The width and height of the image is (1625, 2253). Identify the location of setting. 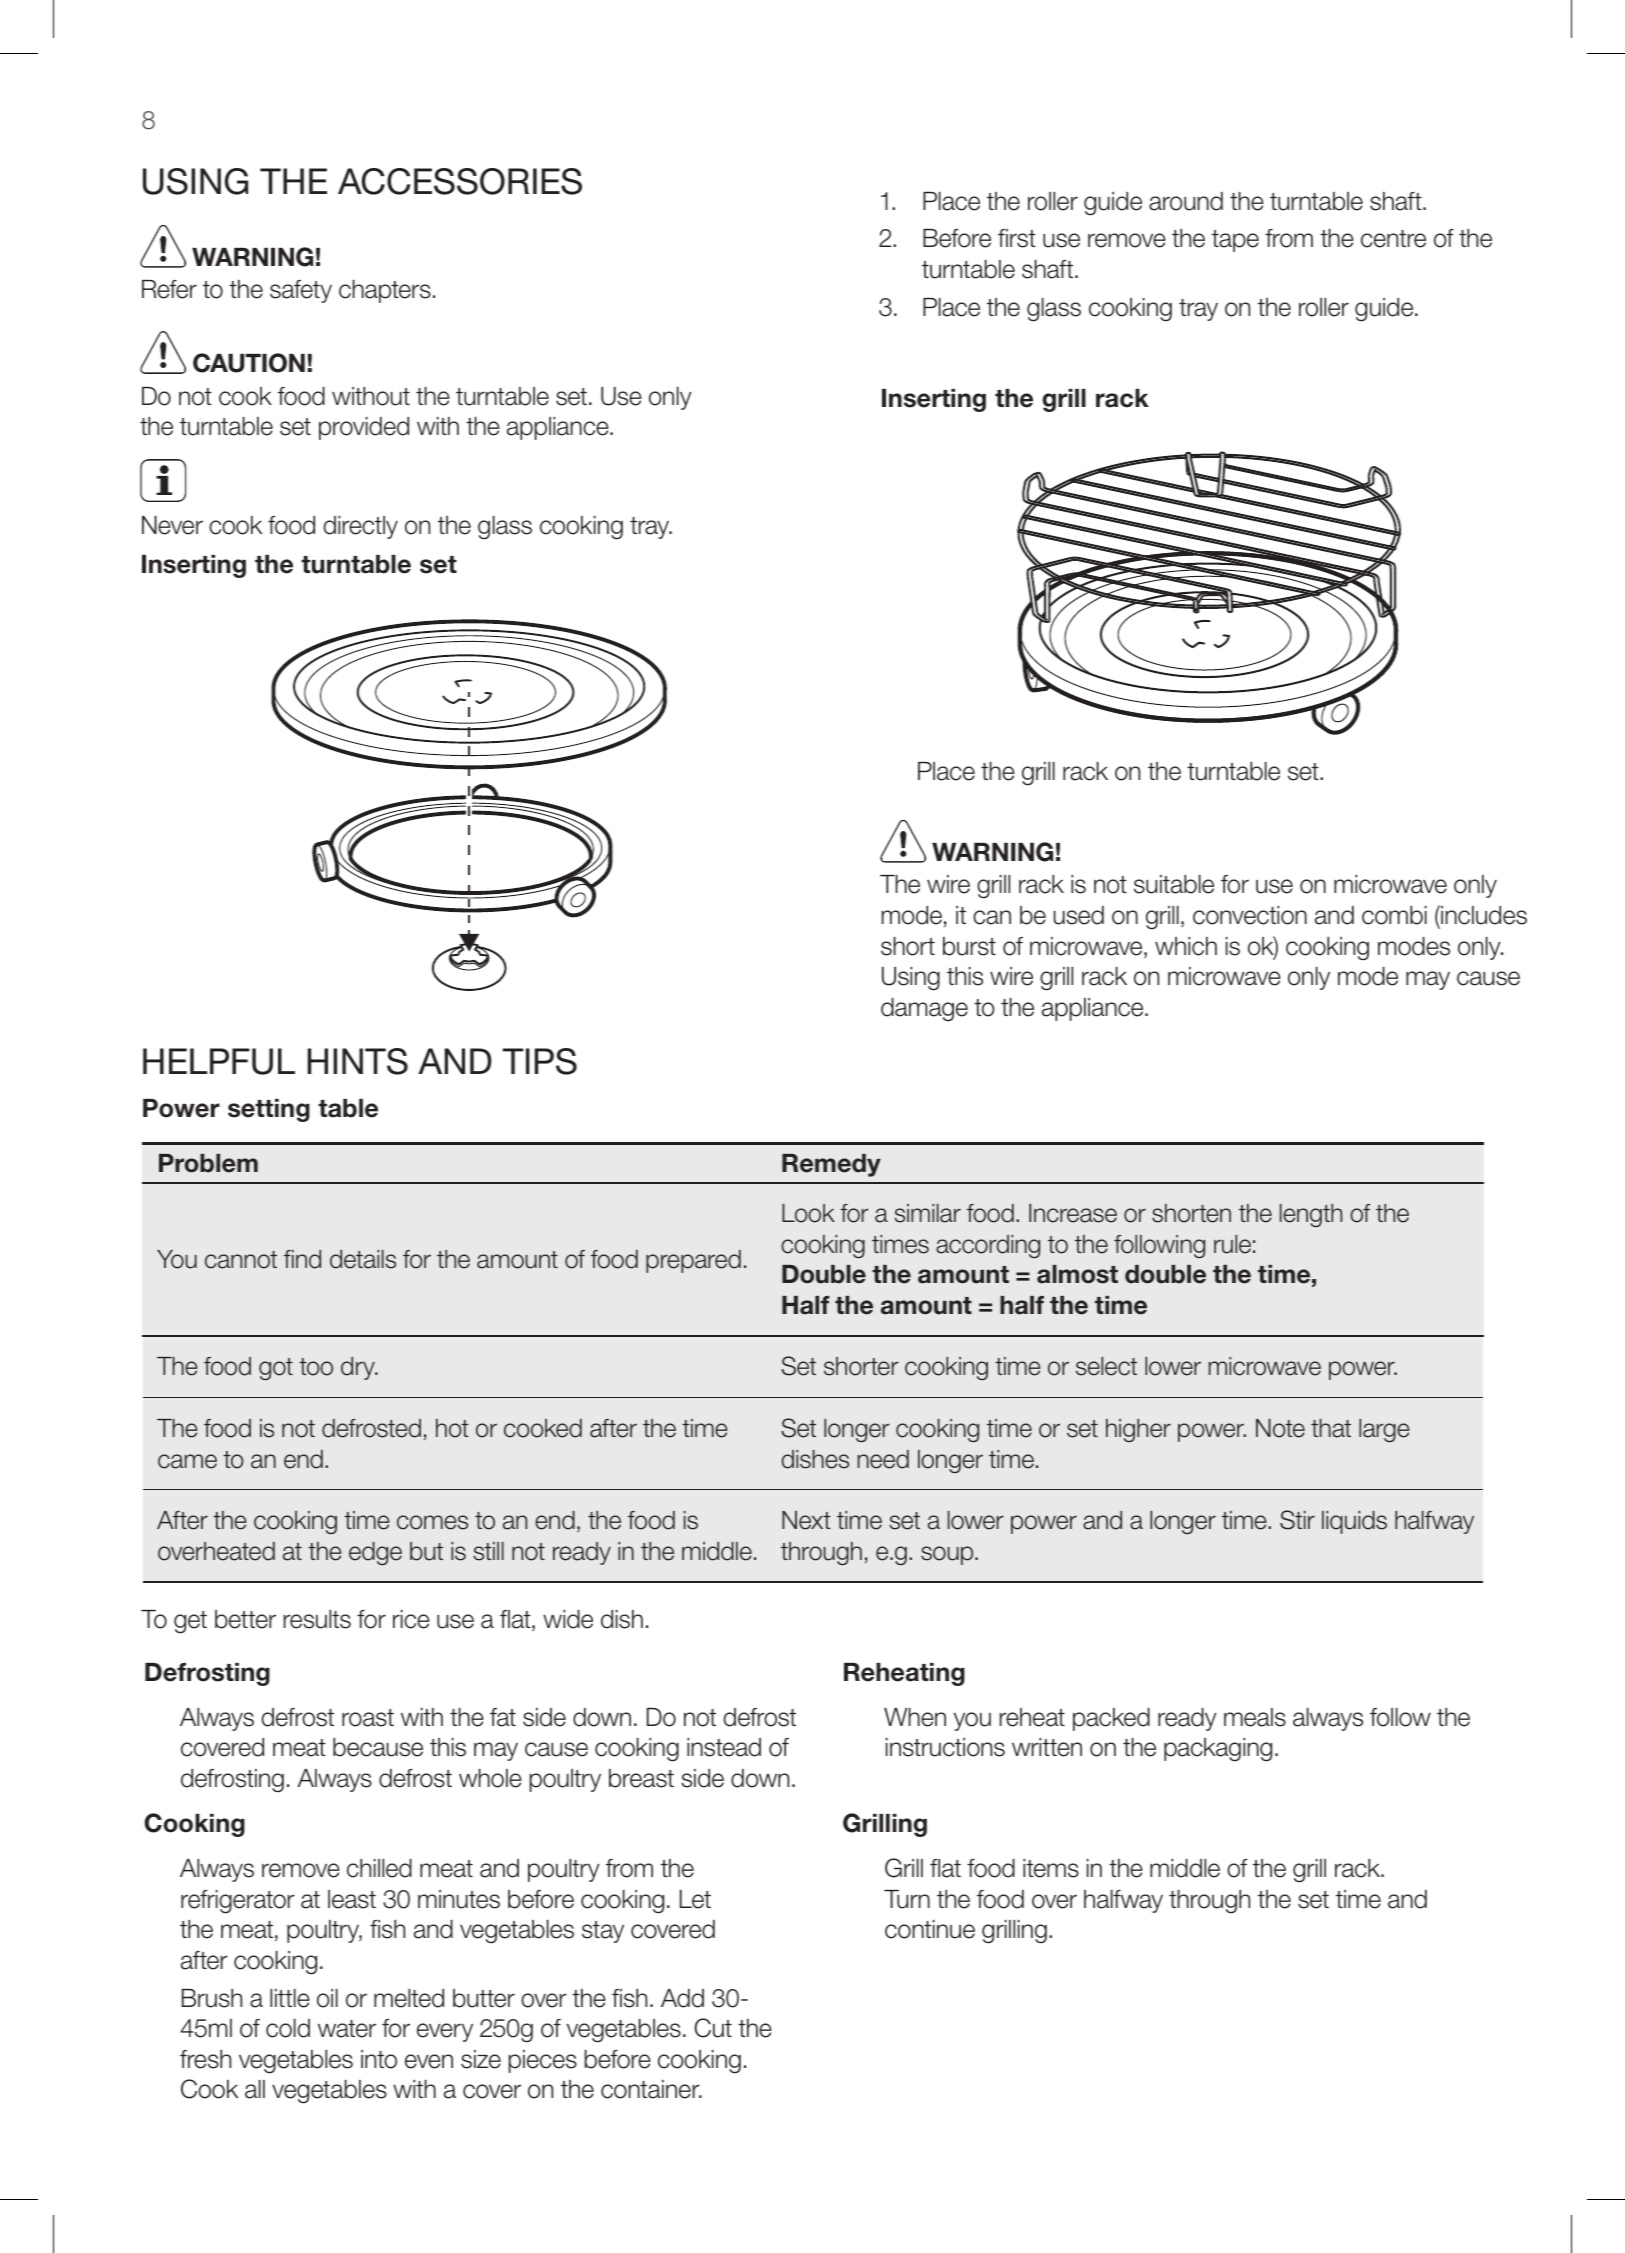
(269, 1110).
